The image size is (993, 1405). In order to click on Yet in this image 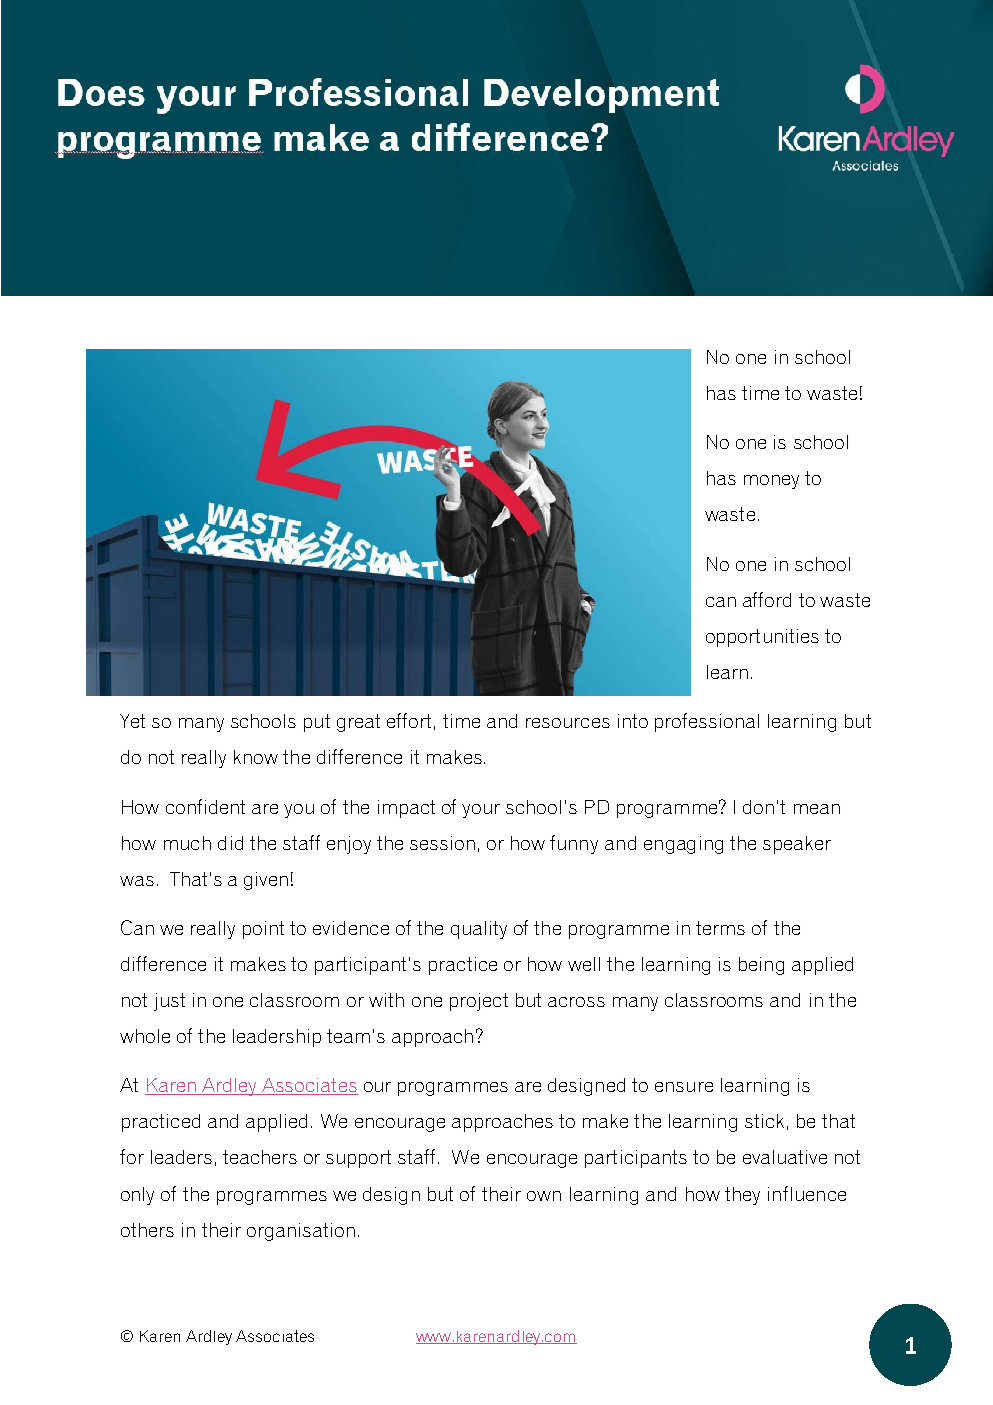, I will do `click(132, 721)`.
